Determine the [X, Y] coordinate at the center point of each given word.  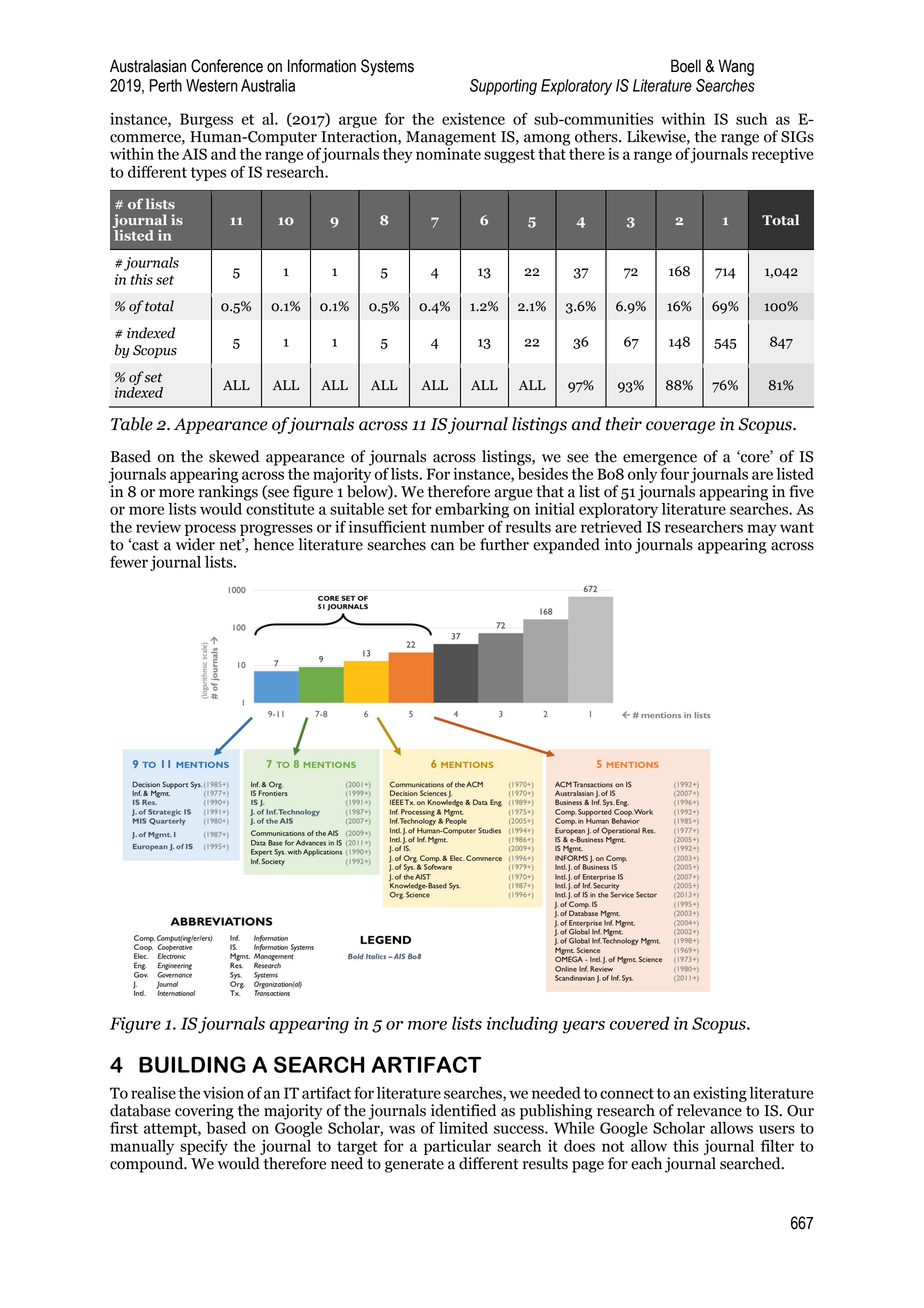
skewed [234, 456]
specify [204, 1147]
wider [195, 544]
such [751, 119]
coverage [680, 427]
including [522, 1025]
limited [463, 1128]
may [762, 530]
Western [212, 85]
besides [543, 472]
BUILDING [192, 1064]
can [442, 546]
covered [640, 1023]
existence [473, 119]
